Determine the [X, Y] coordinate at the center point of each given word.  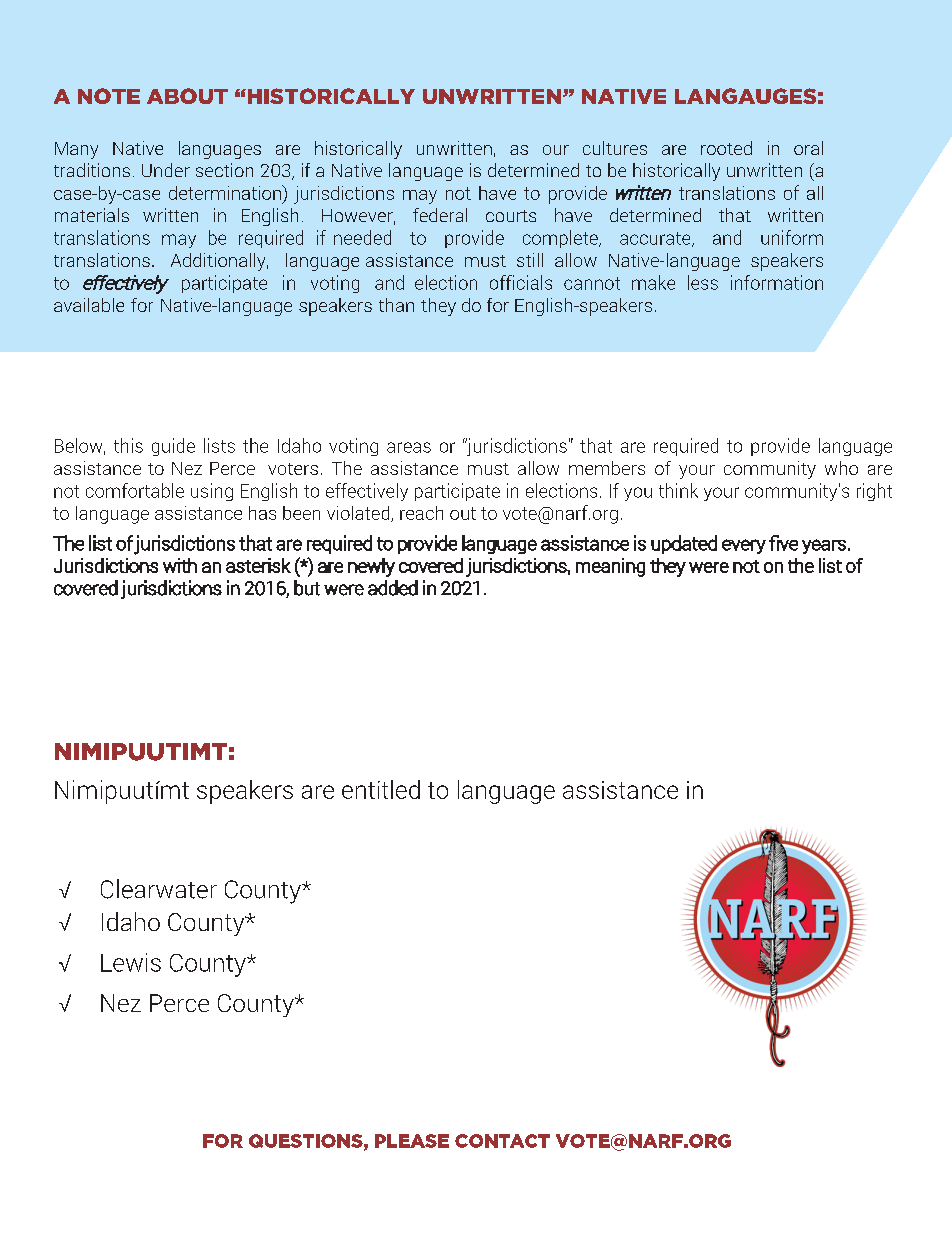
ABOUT [187, 96]
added [393, 588]
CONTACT [502, 1141]
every [744, 546]
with [180, 565]
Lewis [131, 962]
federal [440, 215]
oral [808, 148]
